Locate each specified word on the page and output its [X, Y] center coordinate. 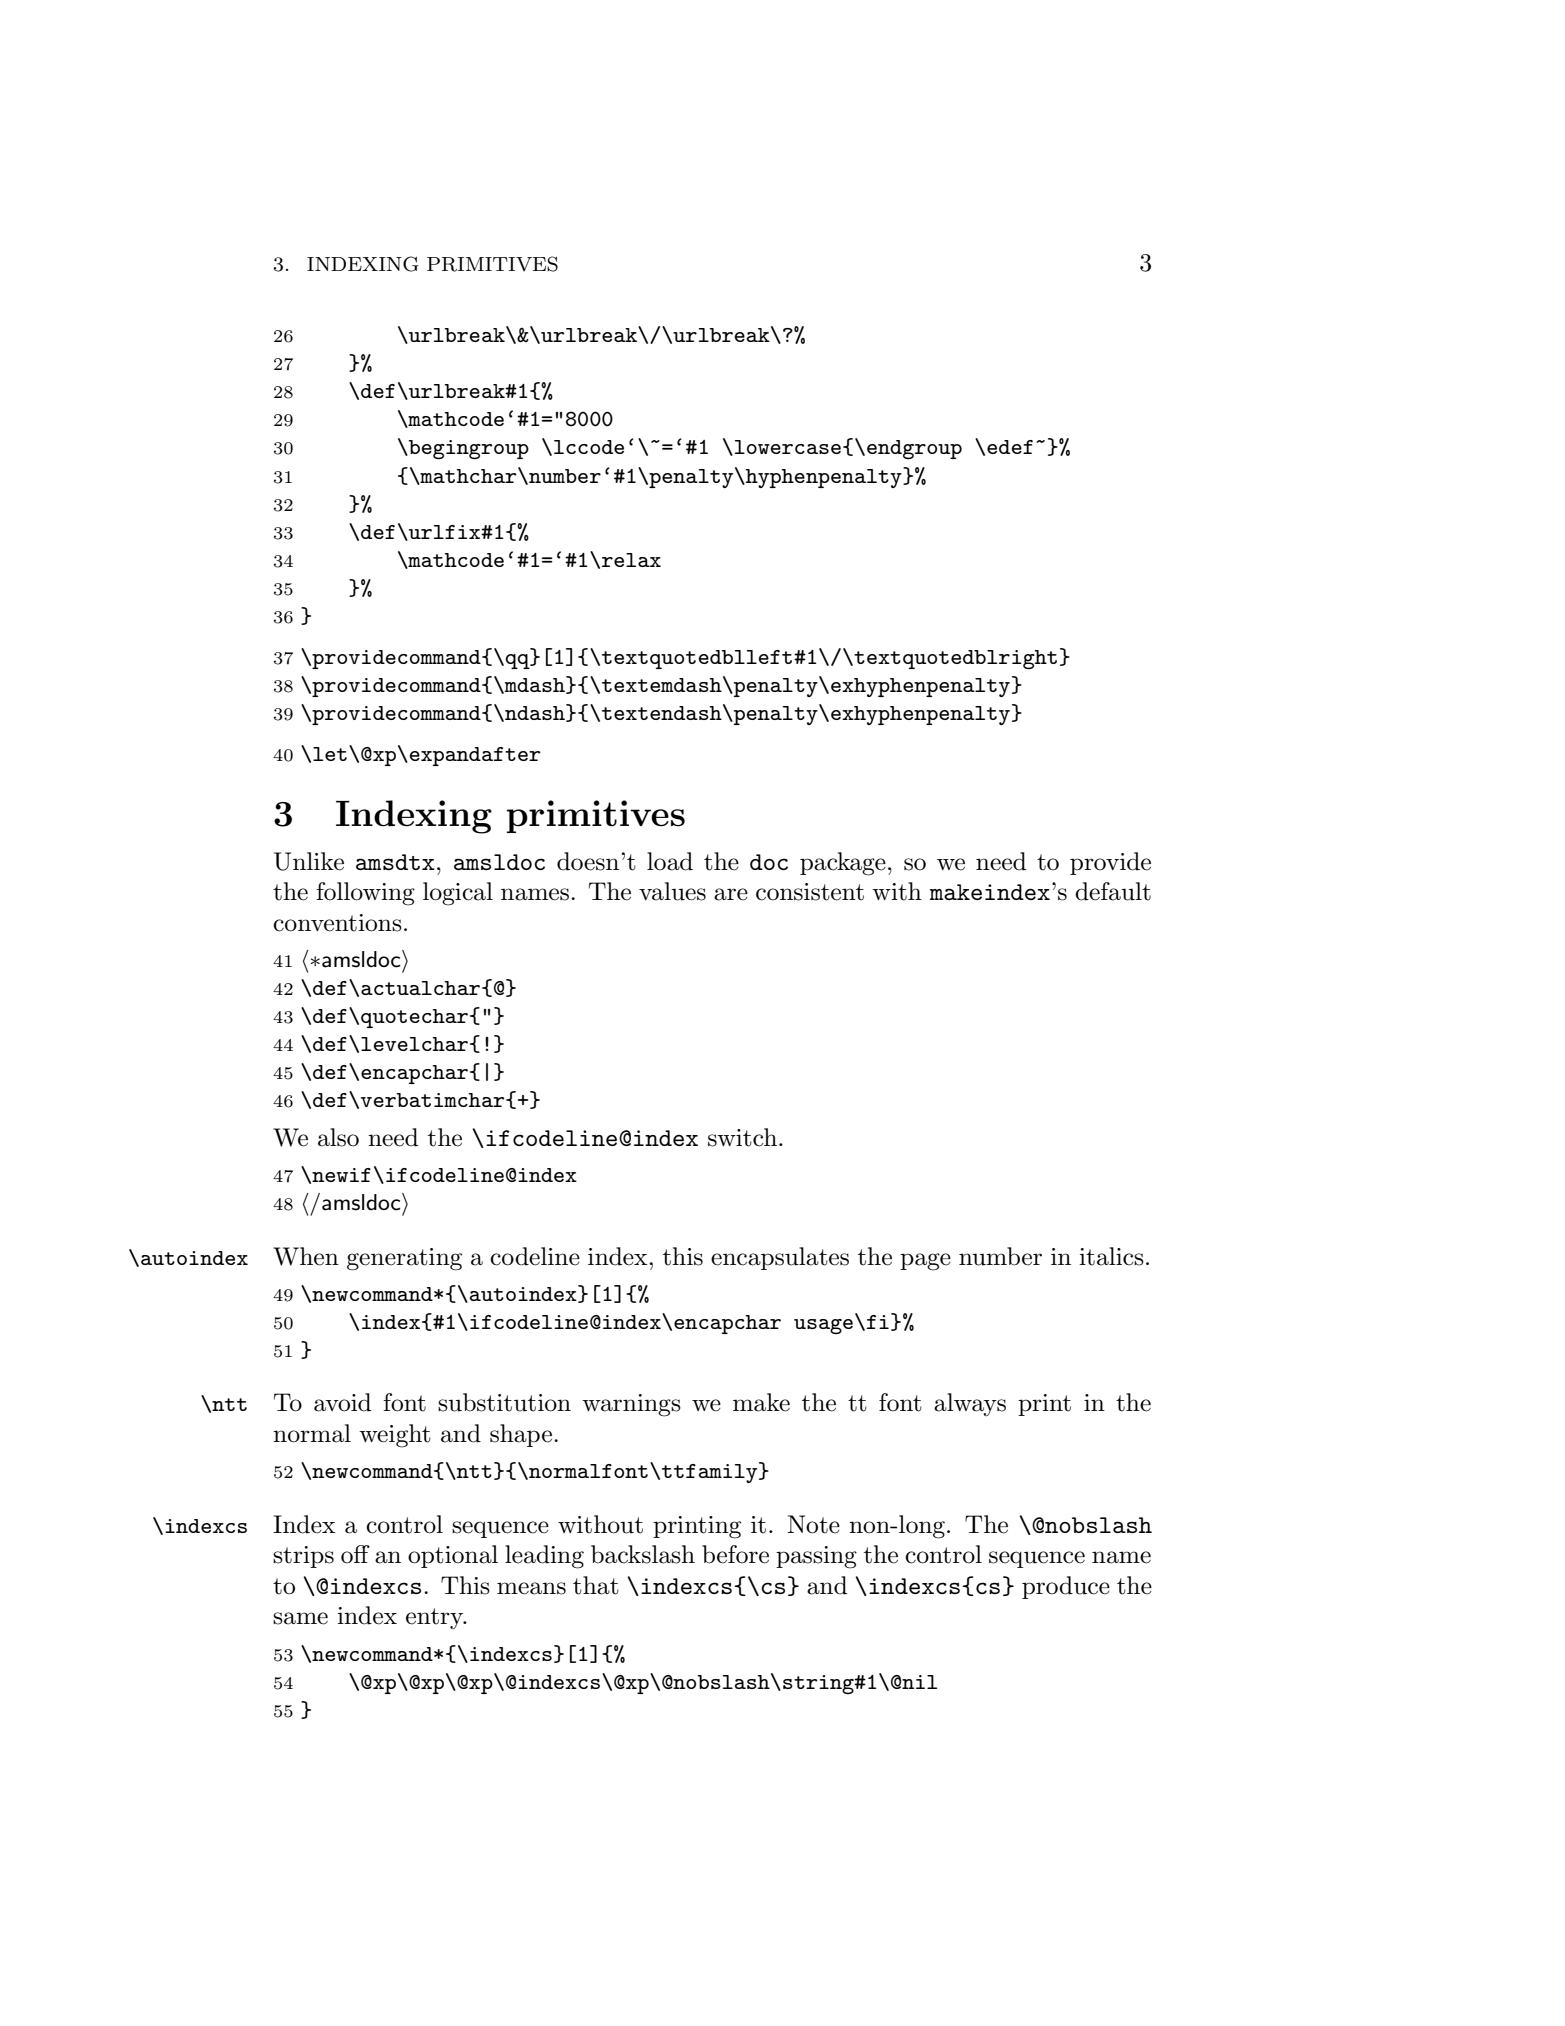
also [338, 1137]
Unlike [309, 861]
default [1113, 891]
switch [744, 1137]
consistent [810, 892]
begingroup [468, 450]
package [843, 864]
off [355, 1554]
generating [404, 1259]
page [925, 1262]
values [672, 891]
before [735, 1554]
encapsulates [780, 1258]
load [670, 861]
